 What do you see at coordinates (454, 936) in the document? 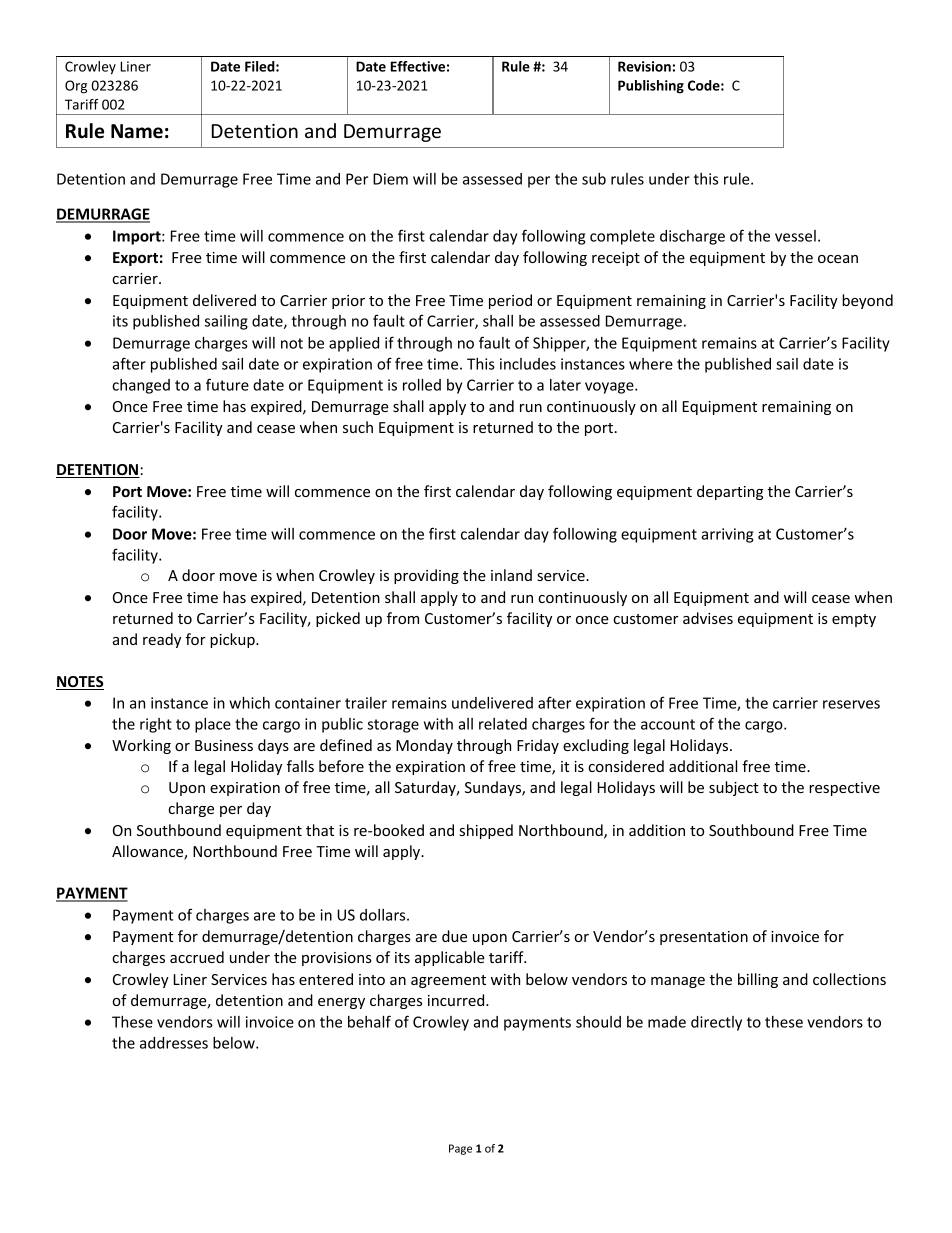
I see `due` at bounding box center [454, 936].
